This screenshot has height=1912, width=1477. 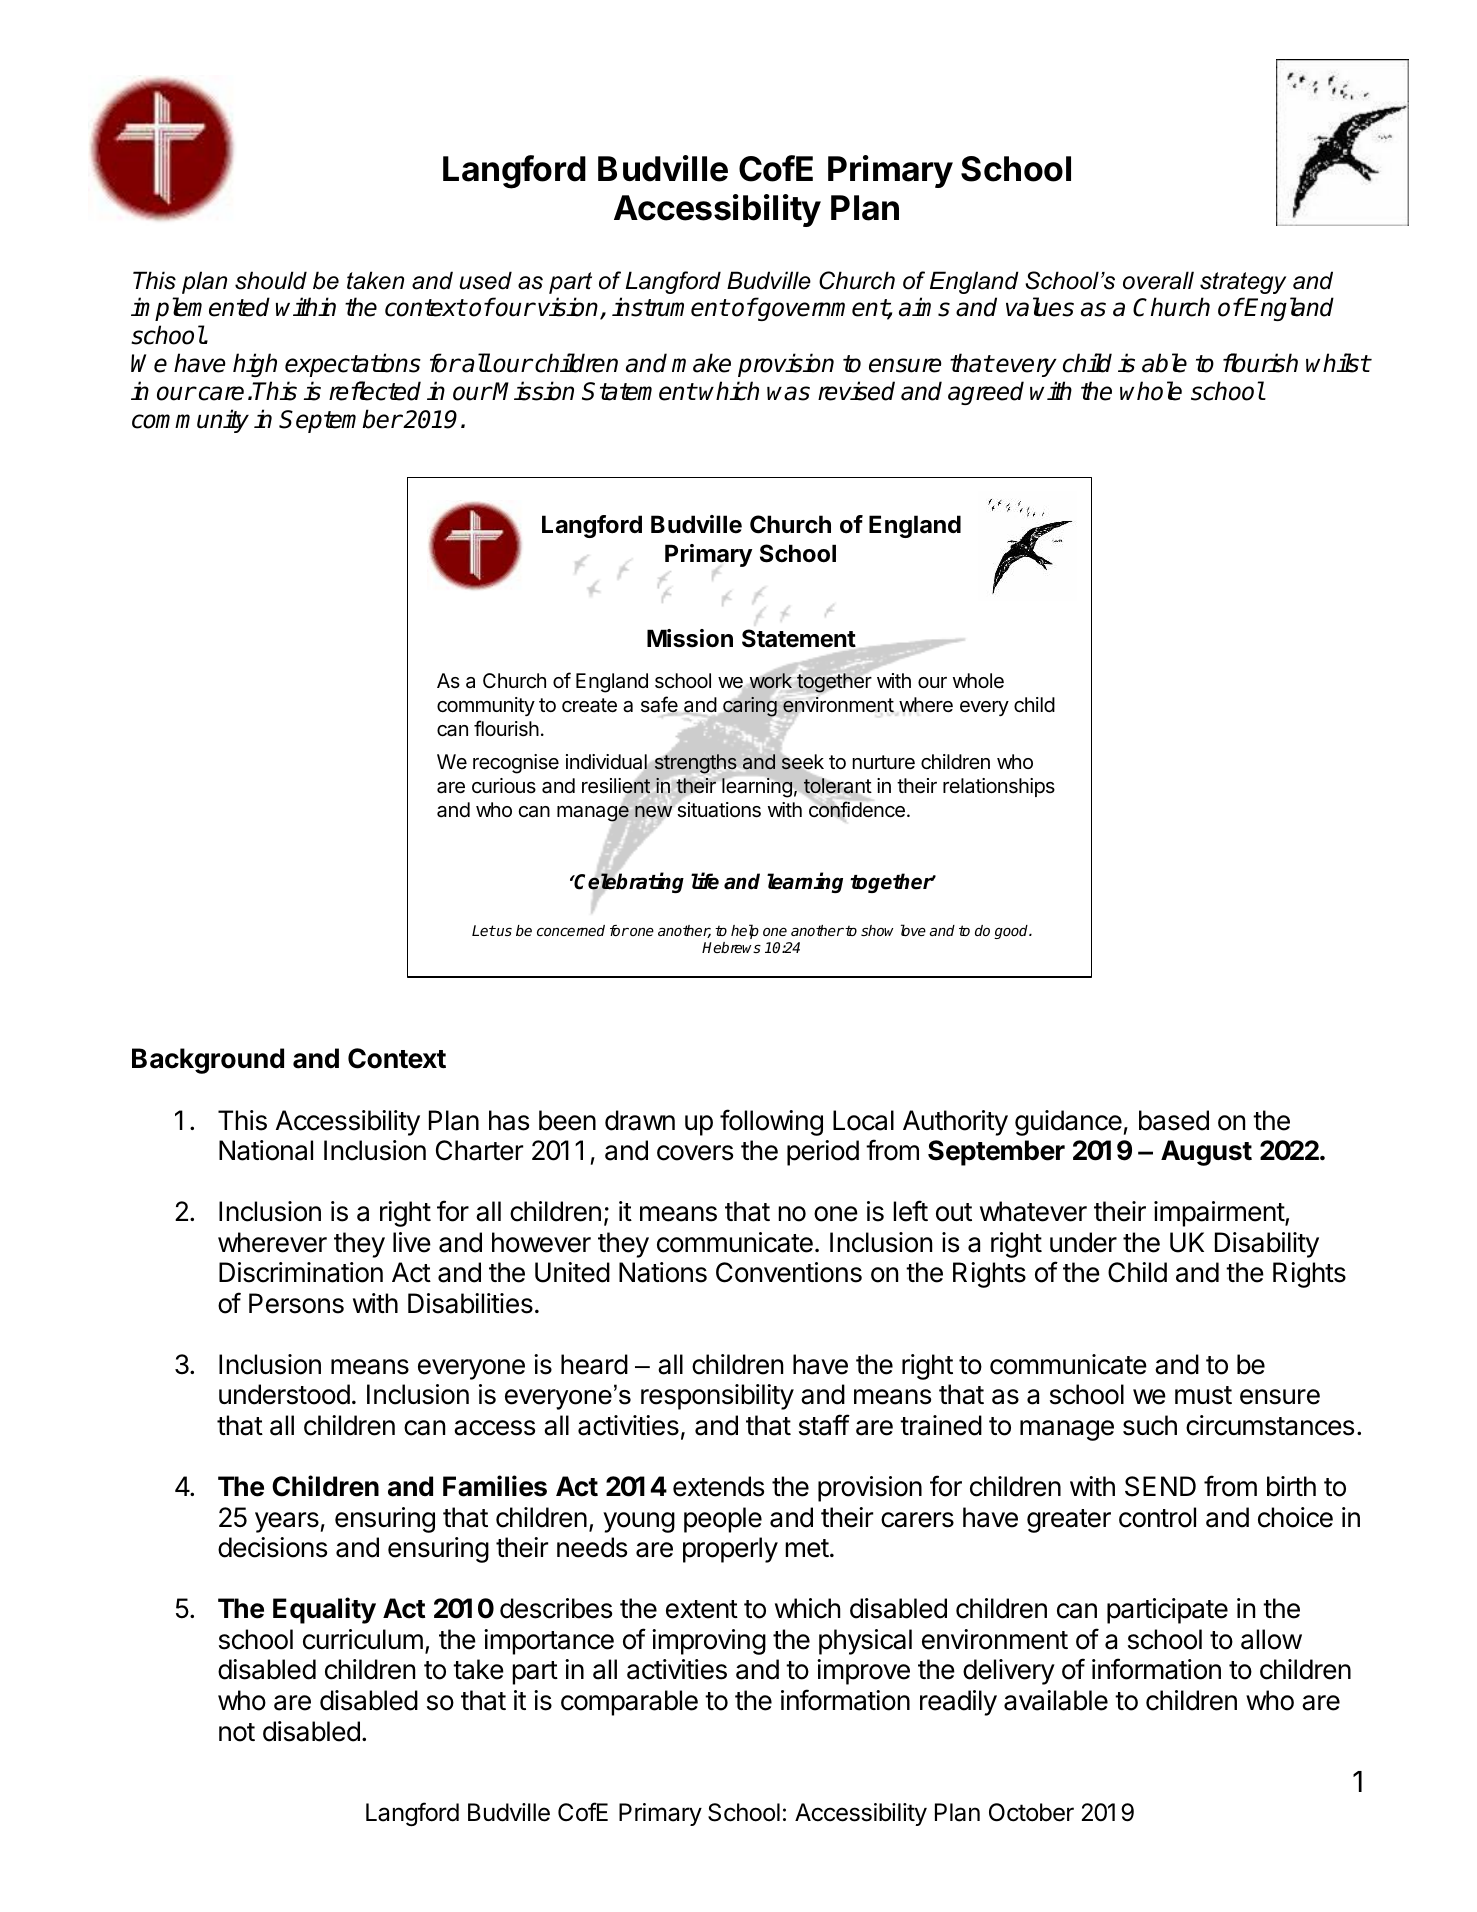 I want to click on overall, so click(x=1158, y=280).
